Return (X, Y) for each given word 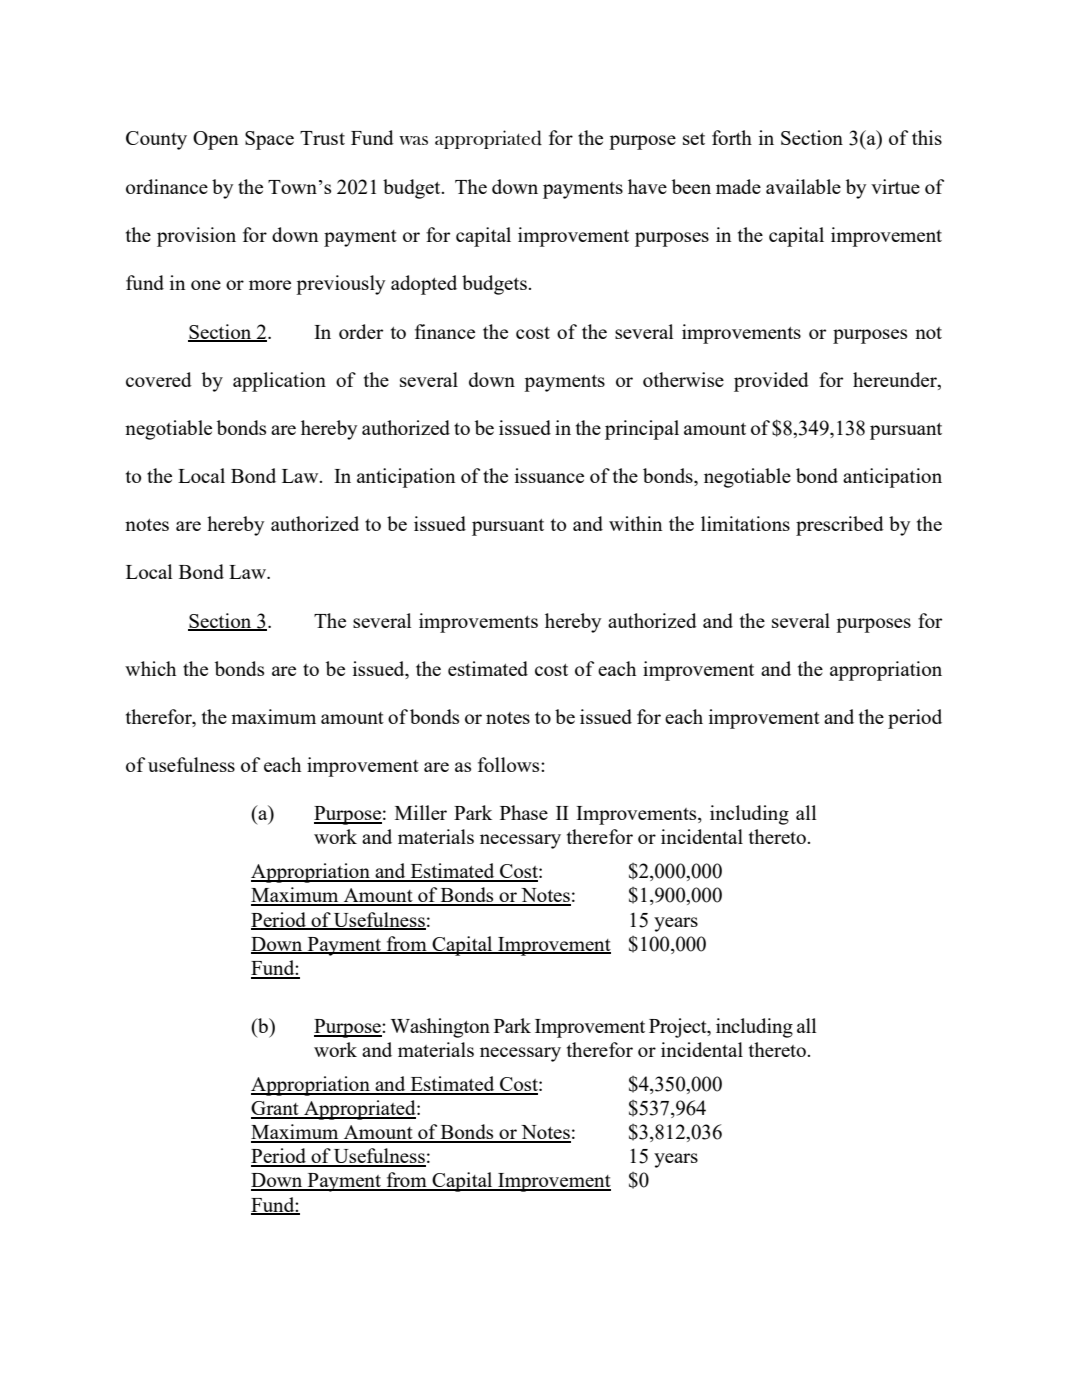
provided (771, 382)
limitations (745, 523)
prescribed (840, 526)
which (150, 668)
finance (445, 331)
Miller (421, 812)
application (279, 382)
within (635, 523)
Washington (440, 1028)
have (647, 186)
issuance (549, 475)
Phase (524, 812)
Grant (276, 1109)
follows (510, 764)
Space (269, 140)
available (803, 186)
